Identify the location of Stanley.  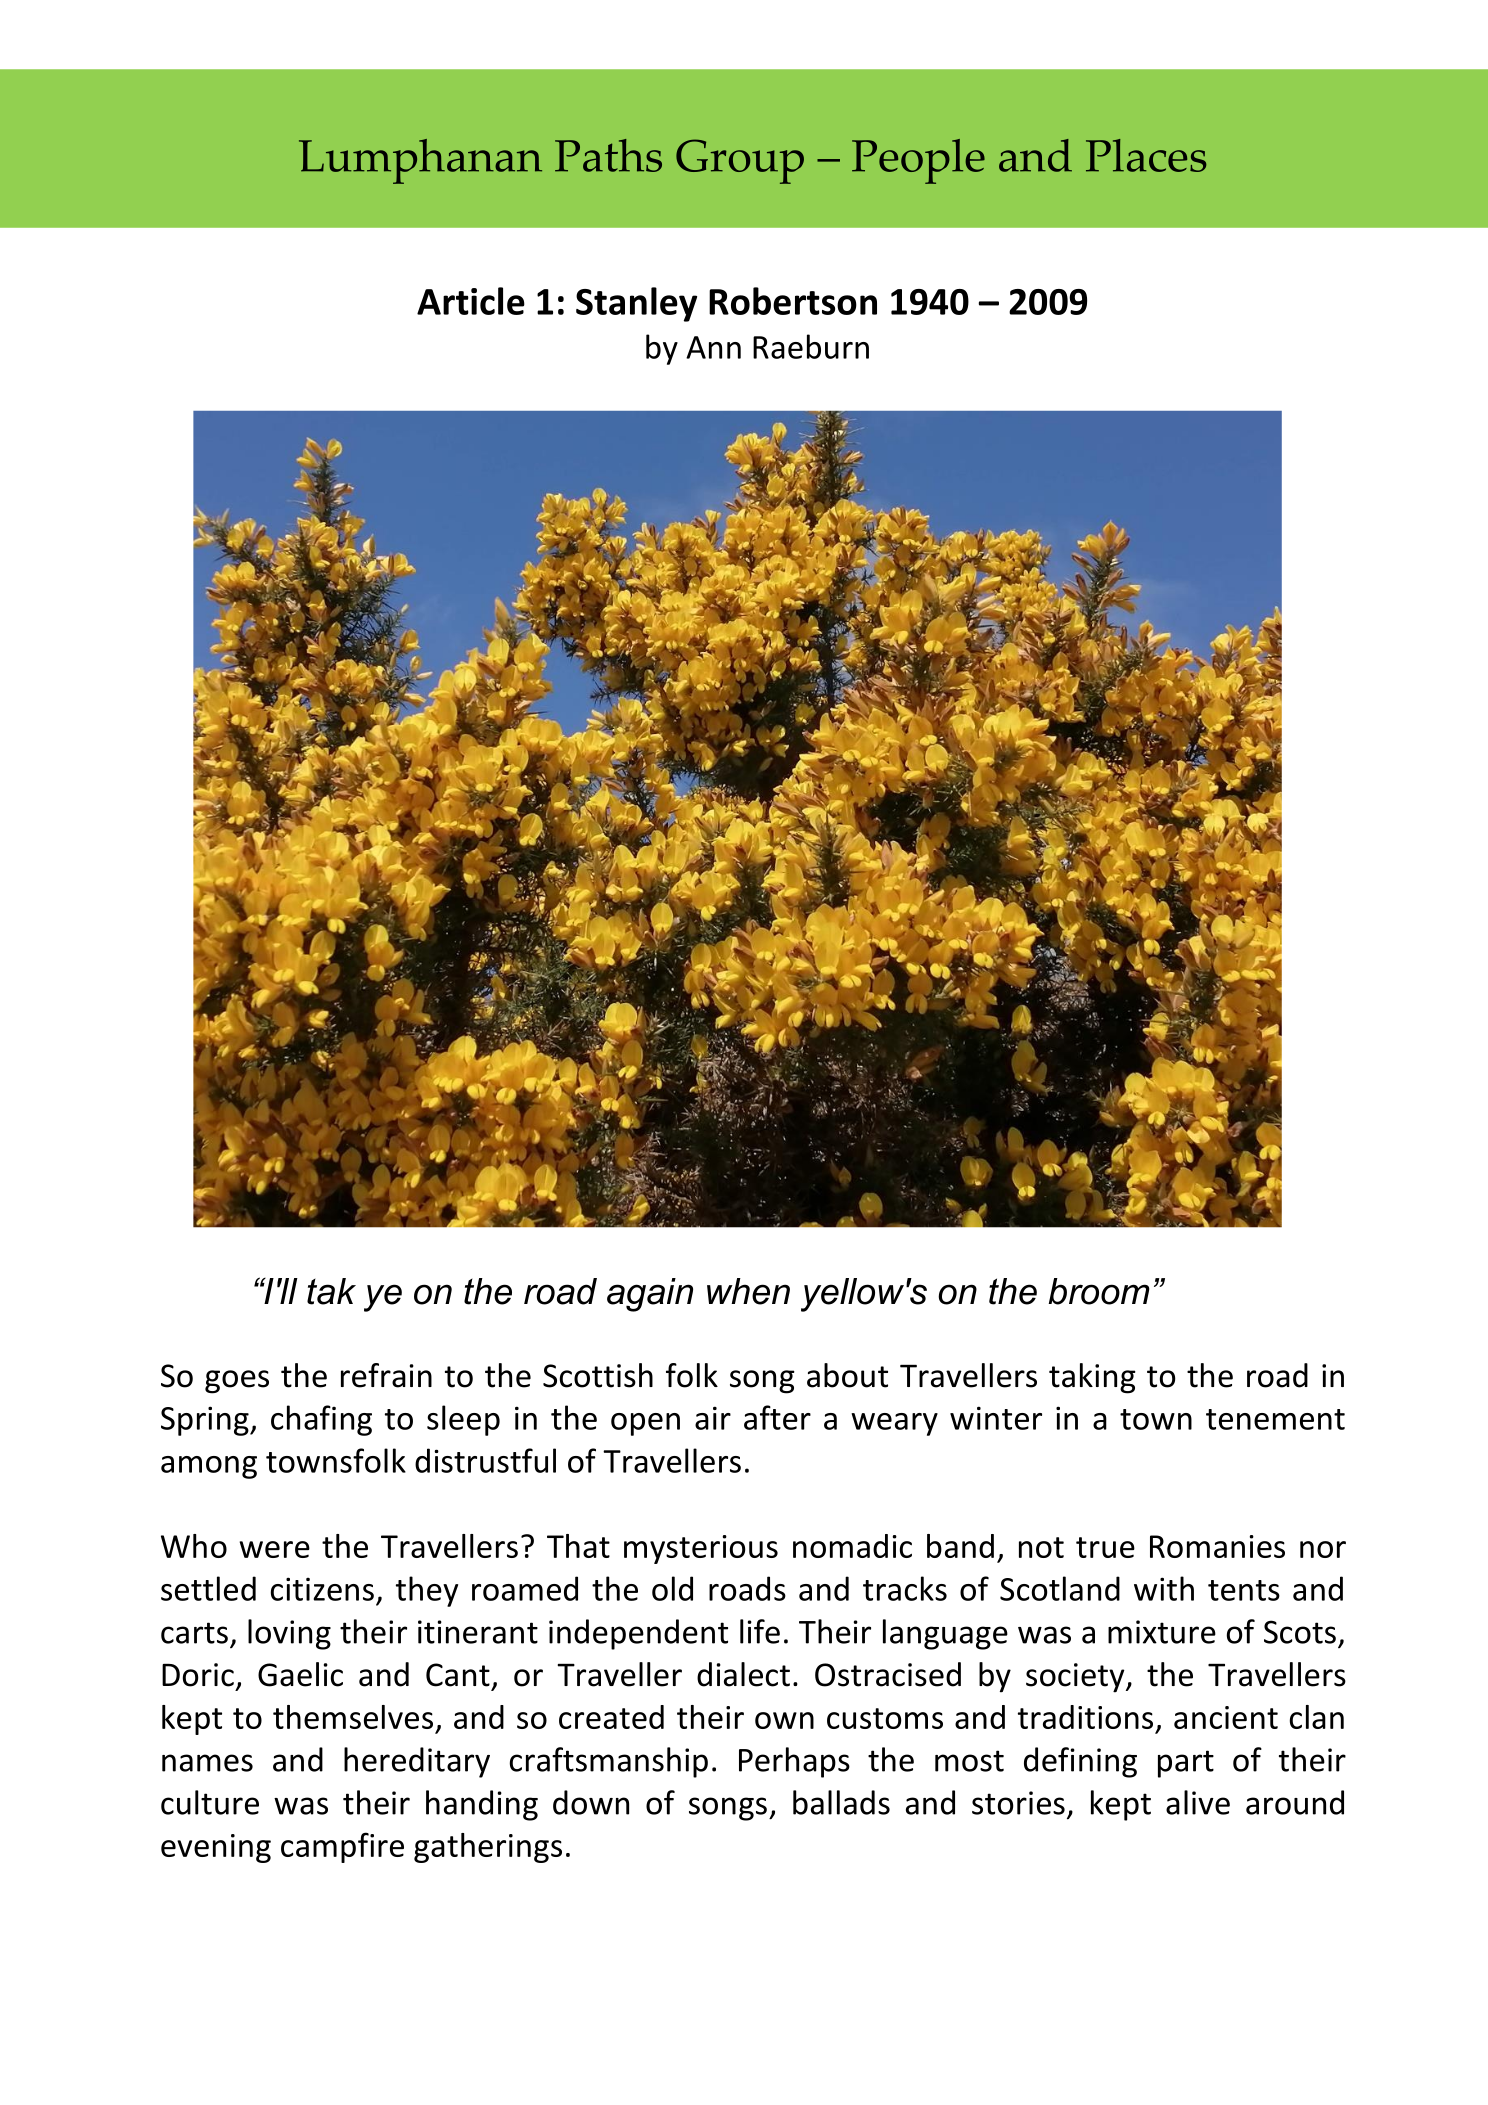
(636, 304).
